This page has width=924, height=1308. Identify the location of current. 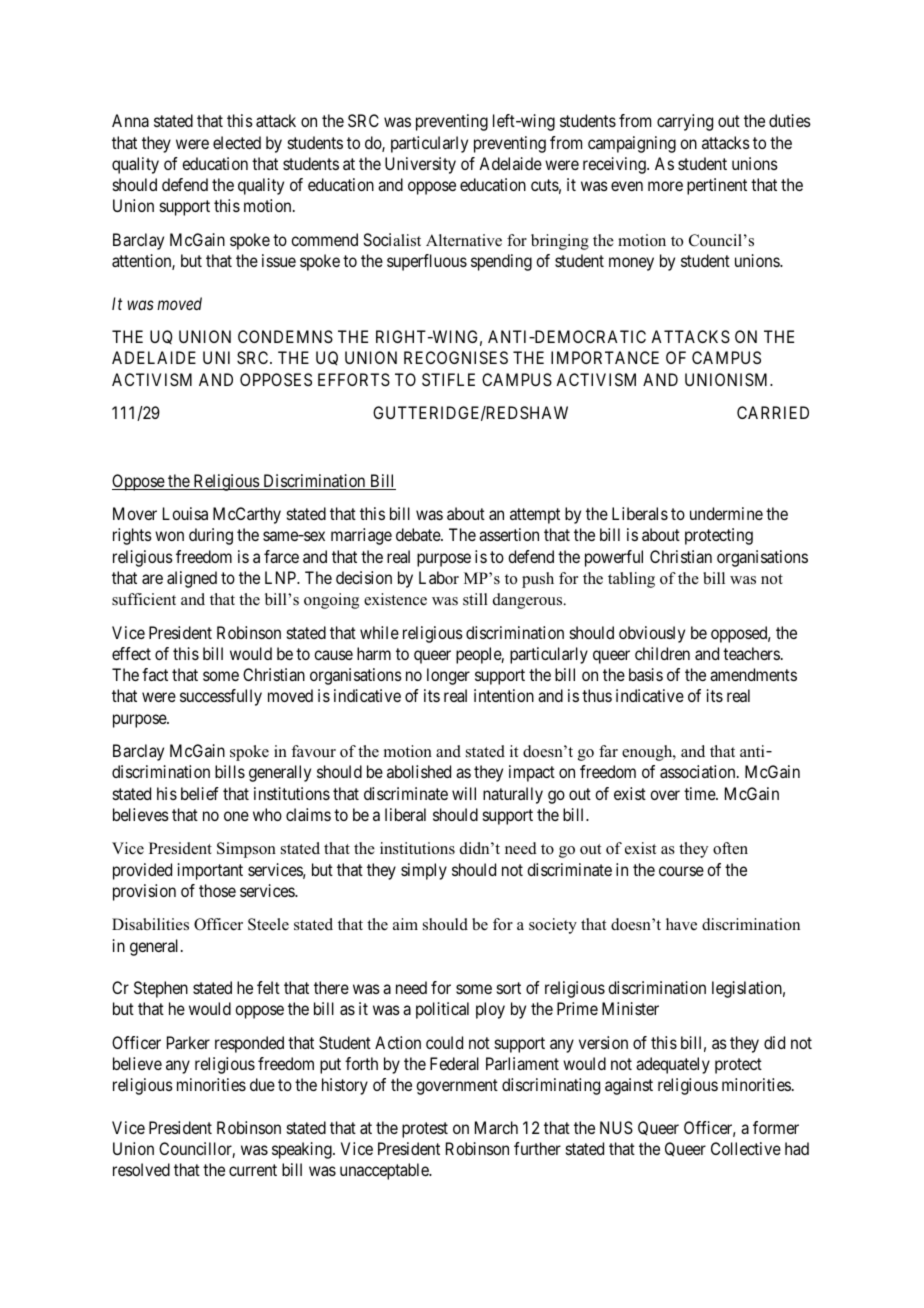
(253, 1170).
